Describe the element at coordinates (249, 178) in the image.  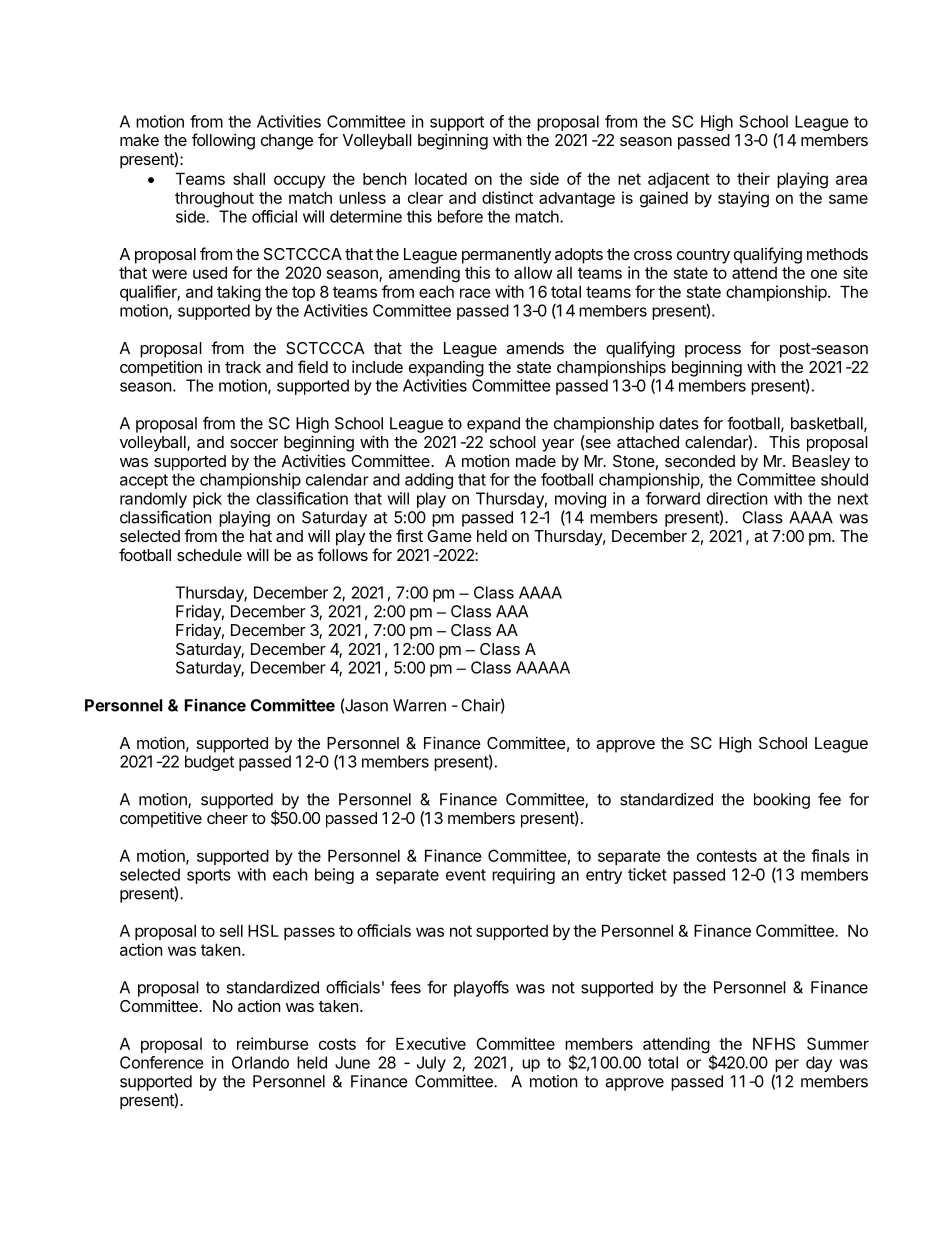
I see `shall` at that location.
